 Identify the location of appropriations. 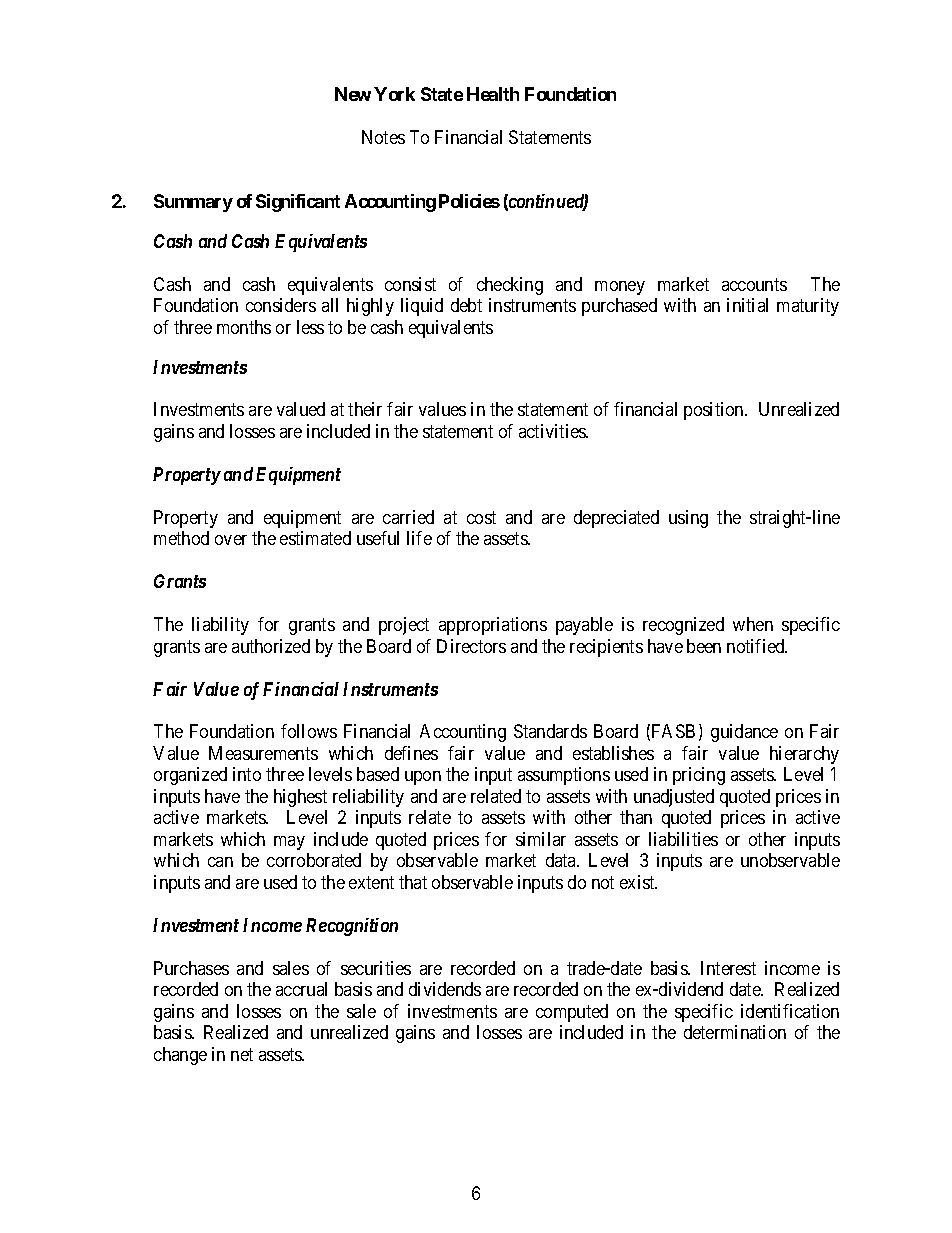
(493, 626).
